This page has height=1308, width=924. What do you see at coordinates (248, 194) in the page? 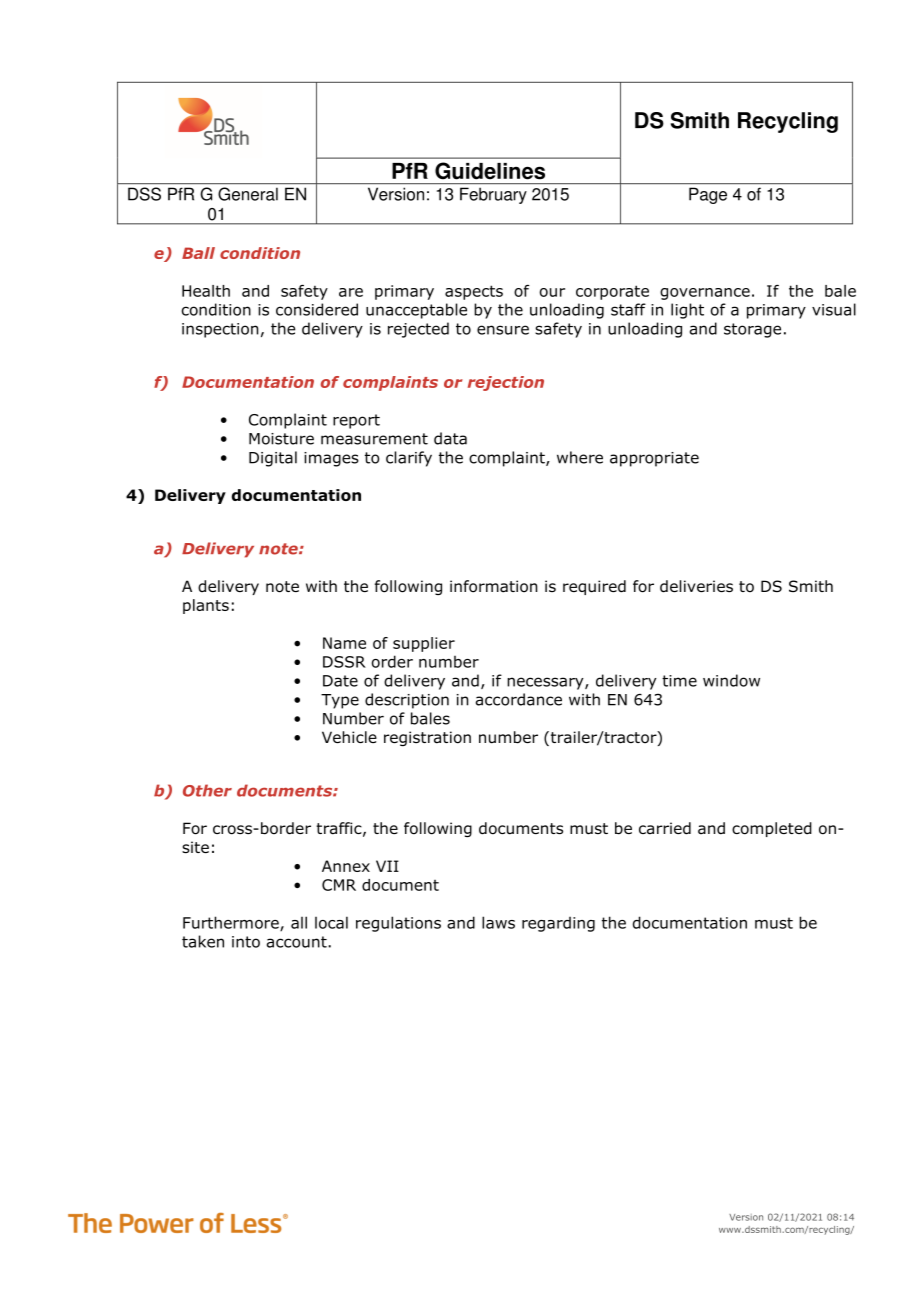
I see `General` at bounding box center [248, 194].
